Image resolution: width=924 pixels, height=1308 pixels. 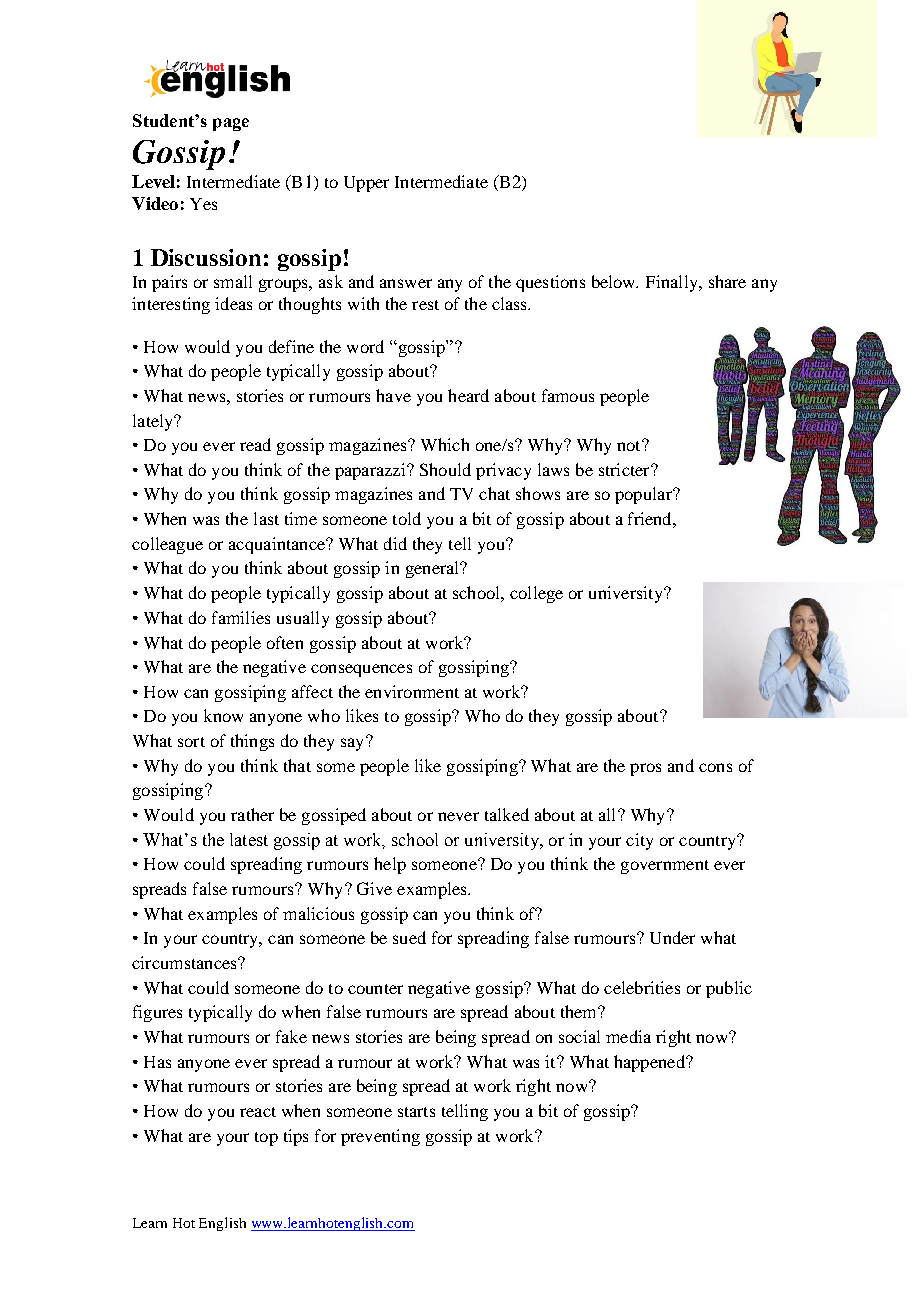 What do you see at coordinates (416, 1112) in the screenshot?
I see `starts` at bounding box center [416, 1112].
